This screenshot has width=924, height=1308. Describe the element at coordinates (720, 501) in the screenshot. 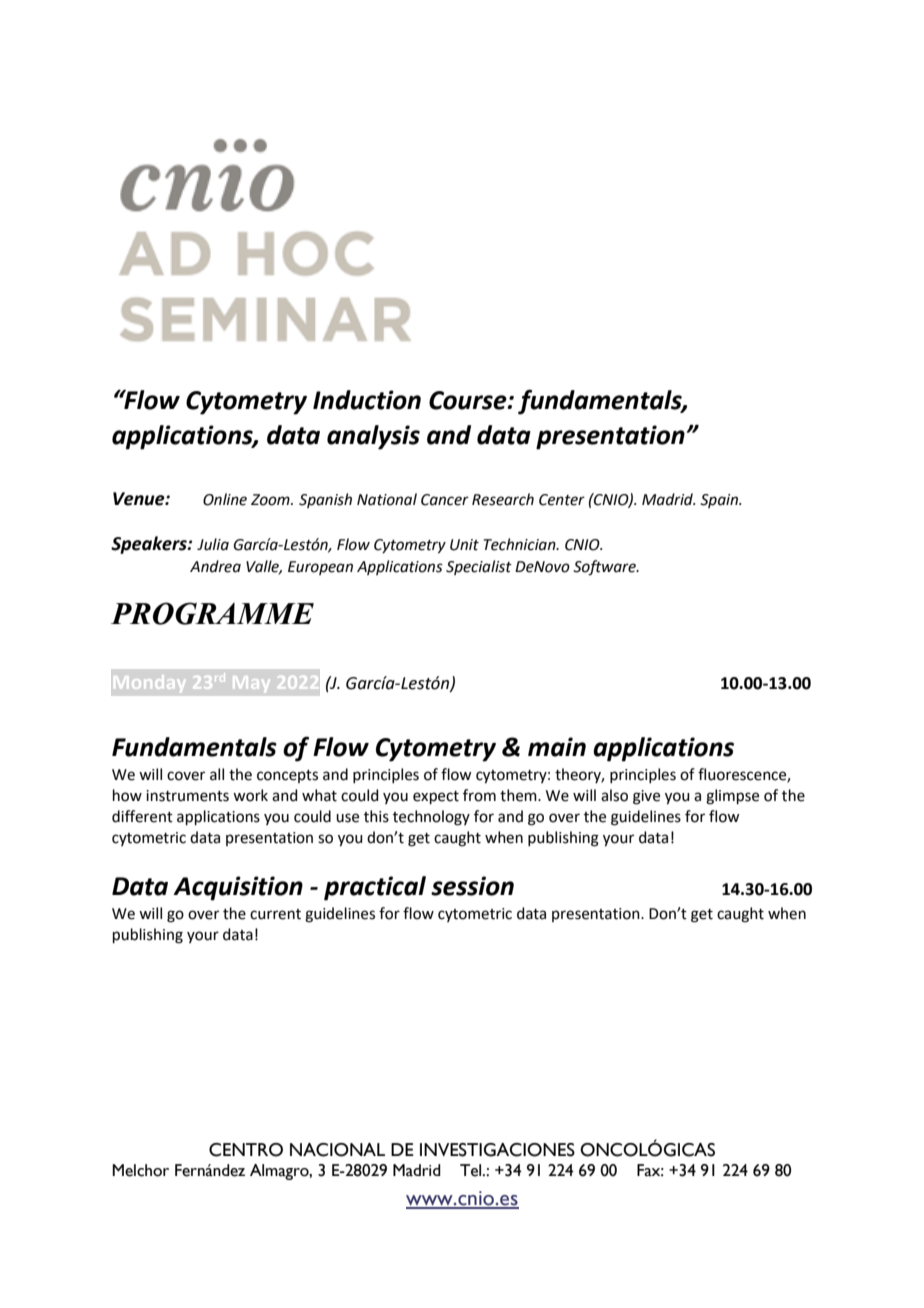

I see `Spain` at that location.
